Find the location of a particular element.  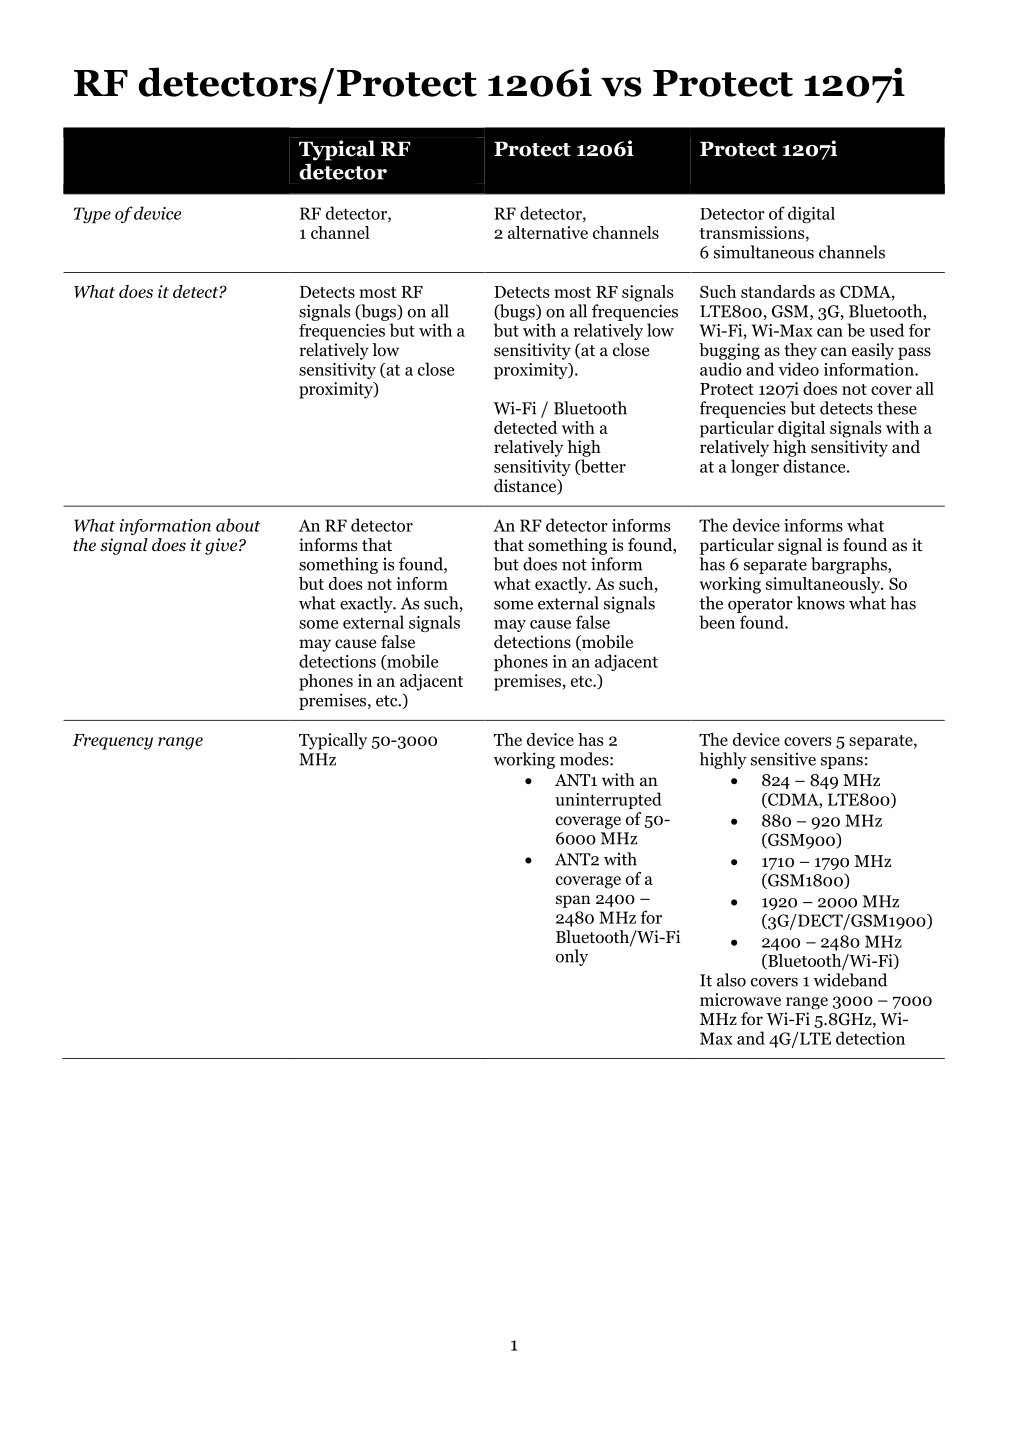

alternative is located at coordinates (548, 232).
